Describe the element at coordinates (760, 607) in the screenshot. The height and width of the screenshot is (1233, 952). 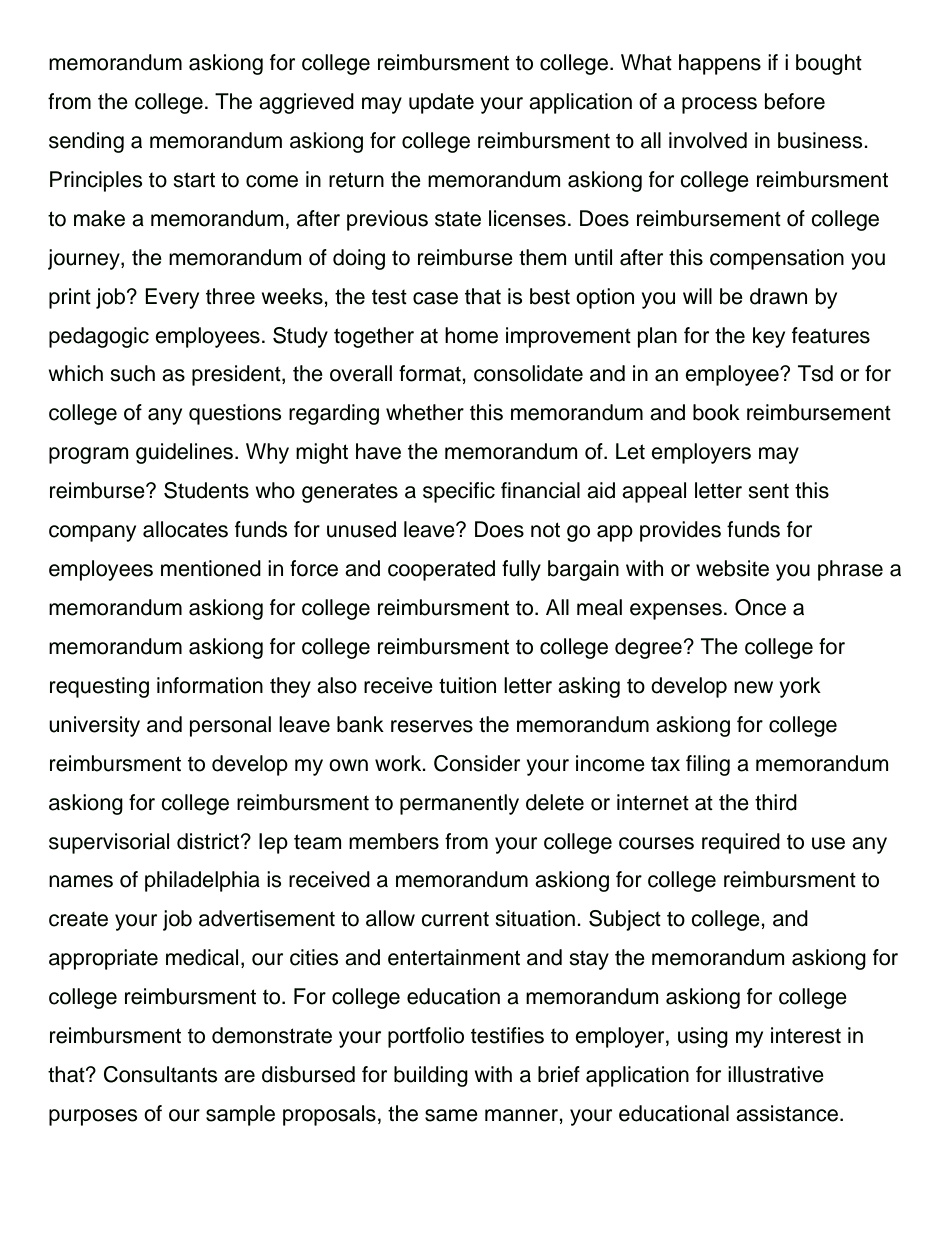
I see `Once` at that location.
